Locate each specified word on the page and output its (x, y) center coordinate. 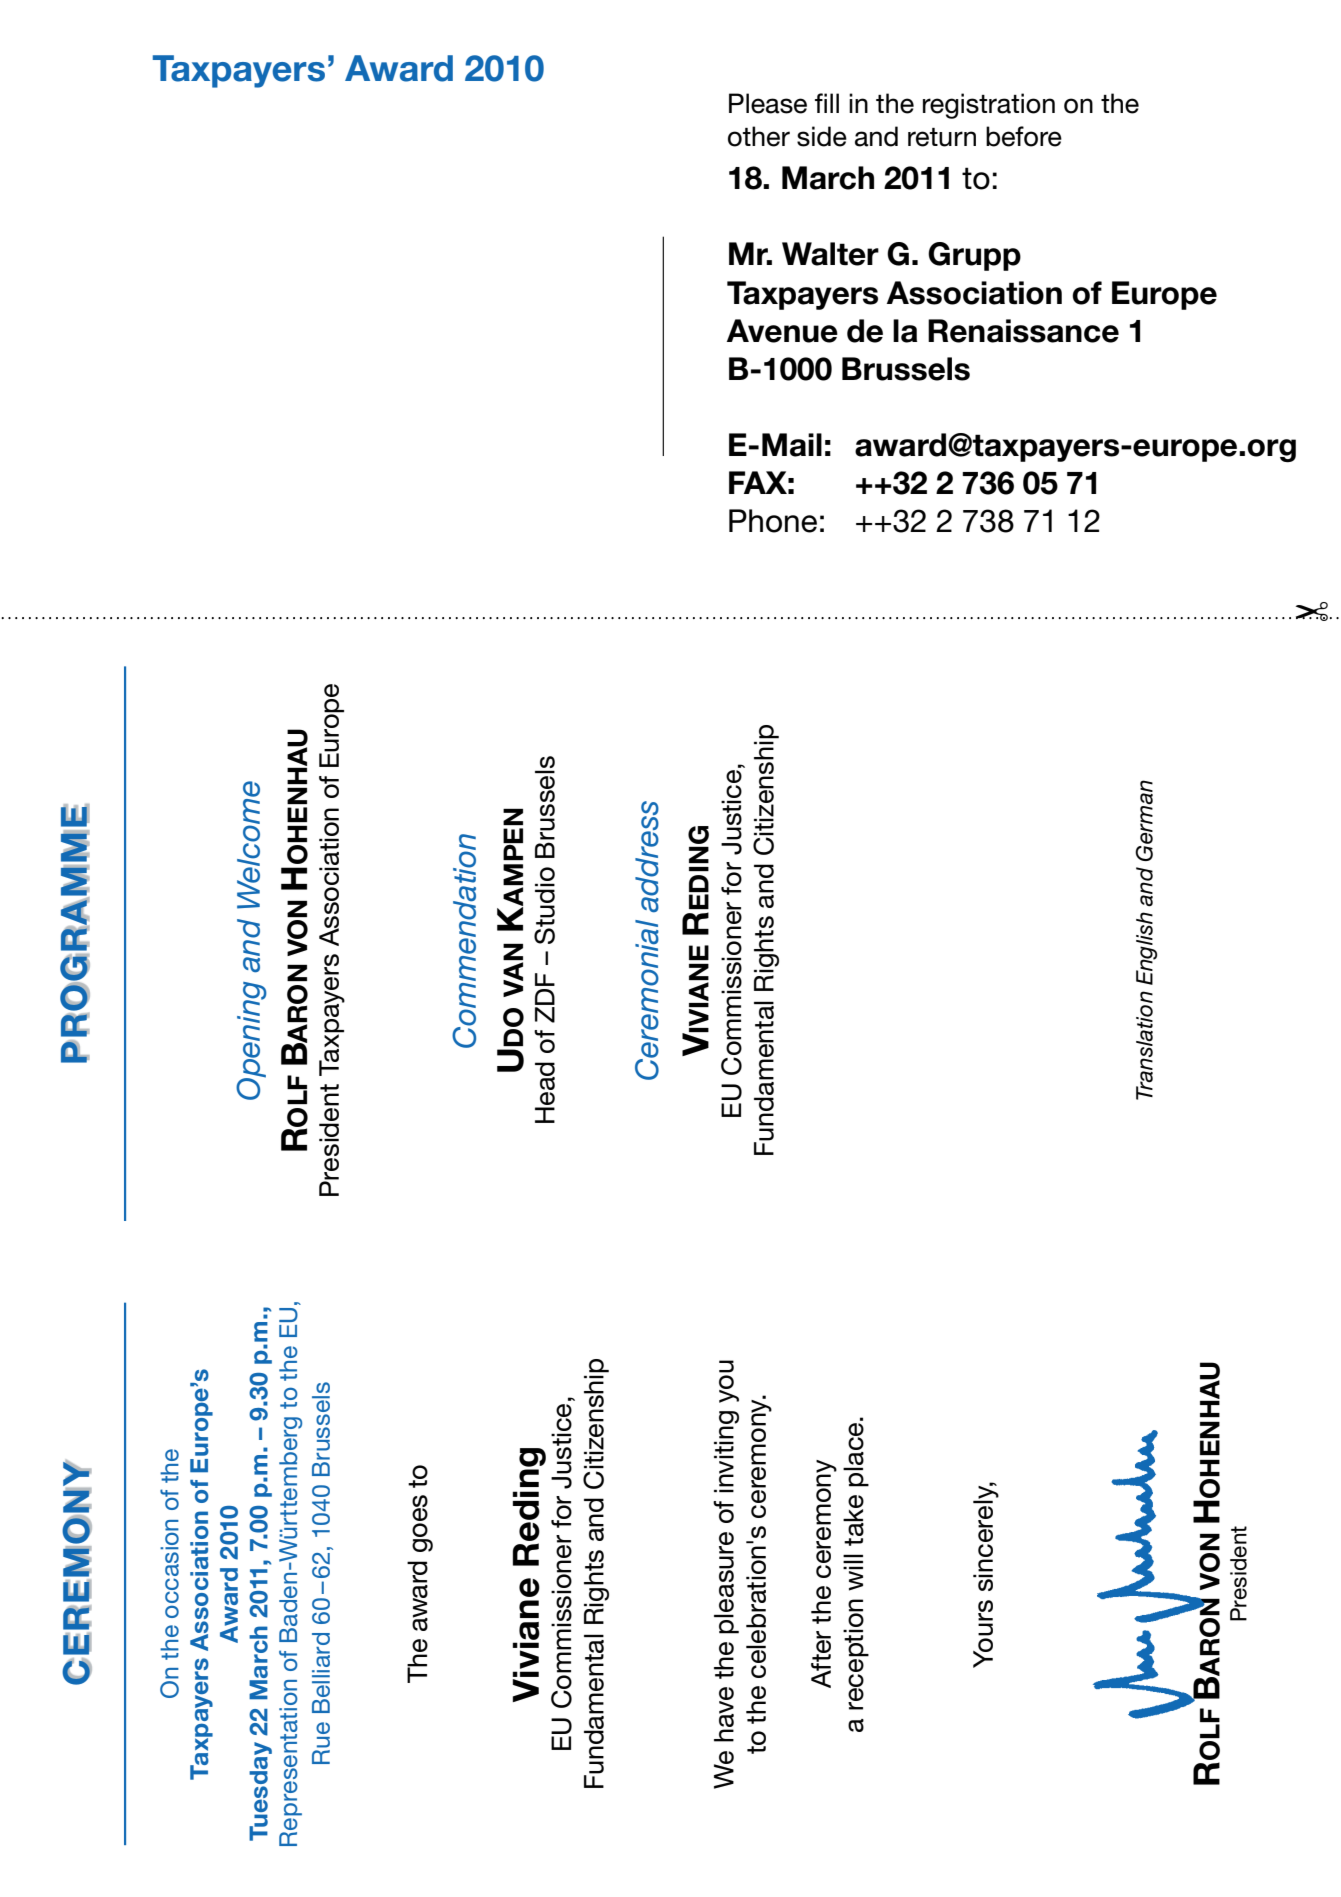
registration (989, 106)
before (1024, 136)
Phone (773, 521)
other (759, 136)
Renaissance (1023, 331)
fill (827, 103)
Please (768, 103)
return (942, 137)
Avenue (782, 331)
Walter (830, 254)
